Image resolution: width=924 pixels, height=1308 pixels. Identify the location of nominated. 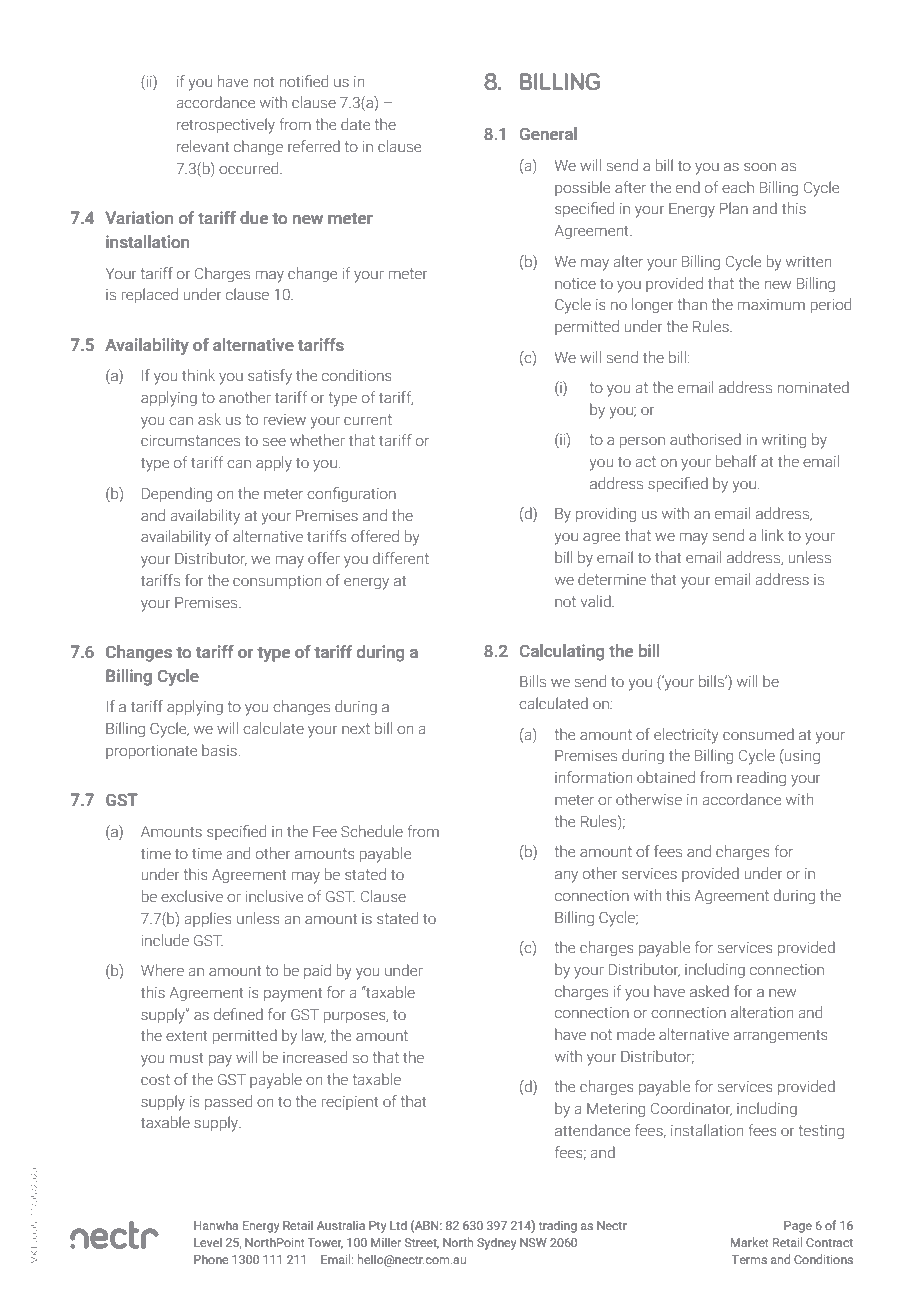
(813, 387).
